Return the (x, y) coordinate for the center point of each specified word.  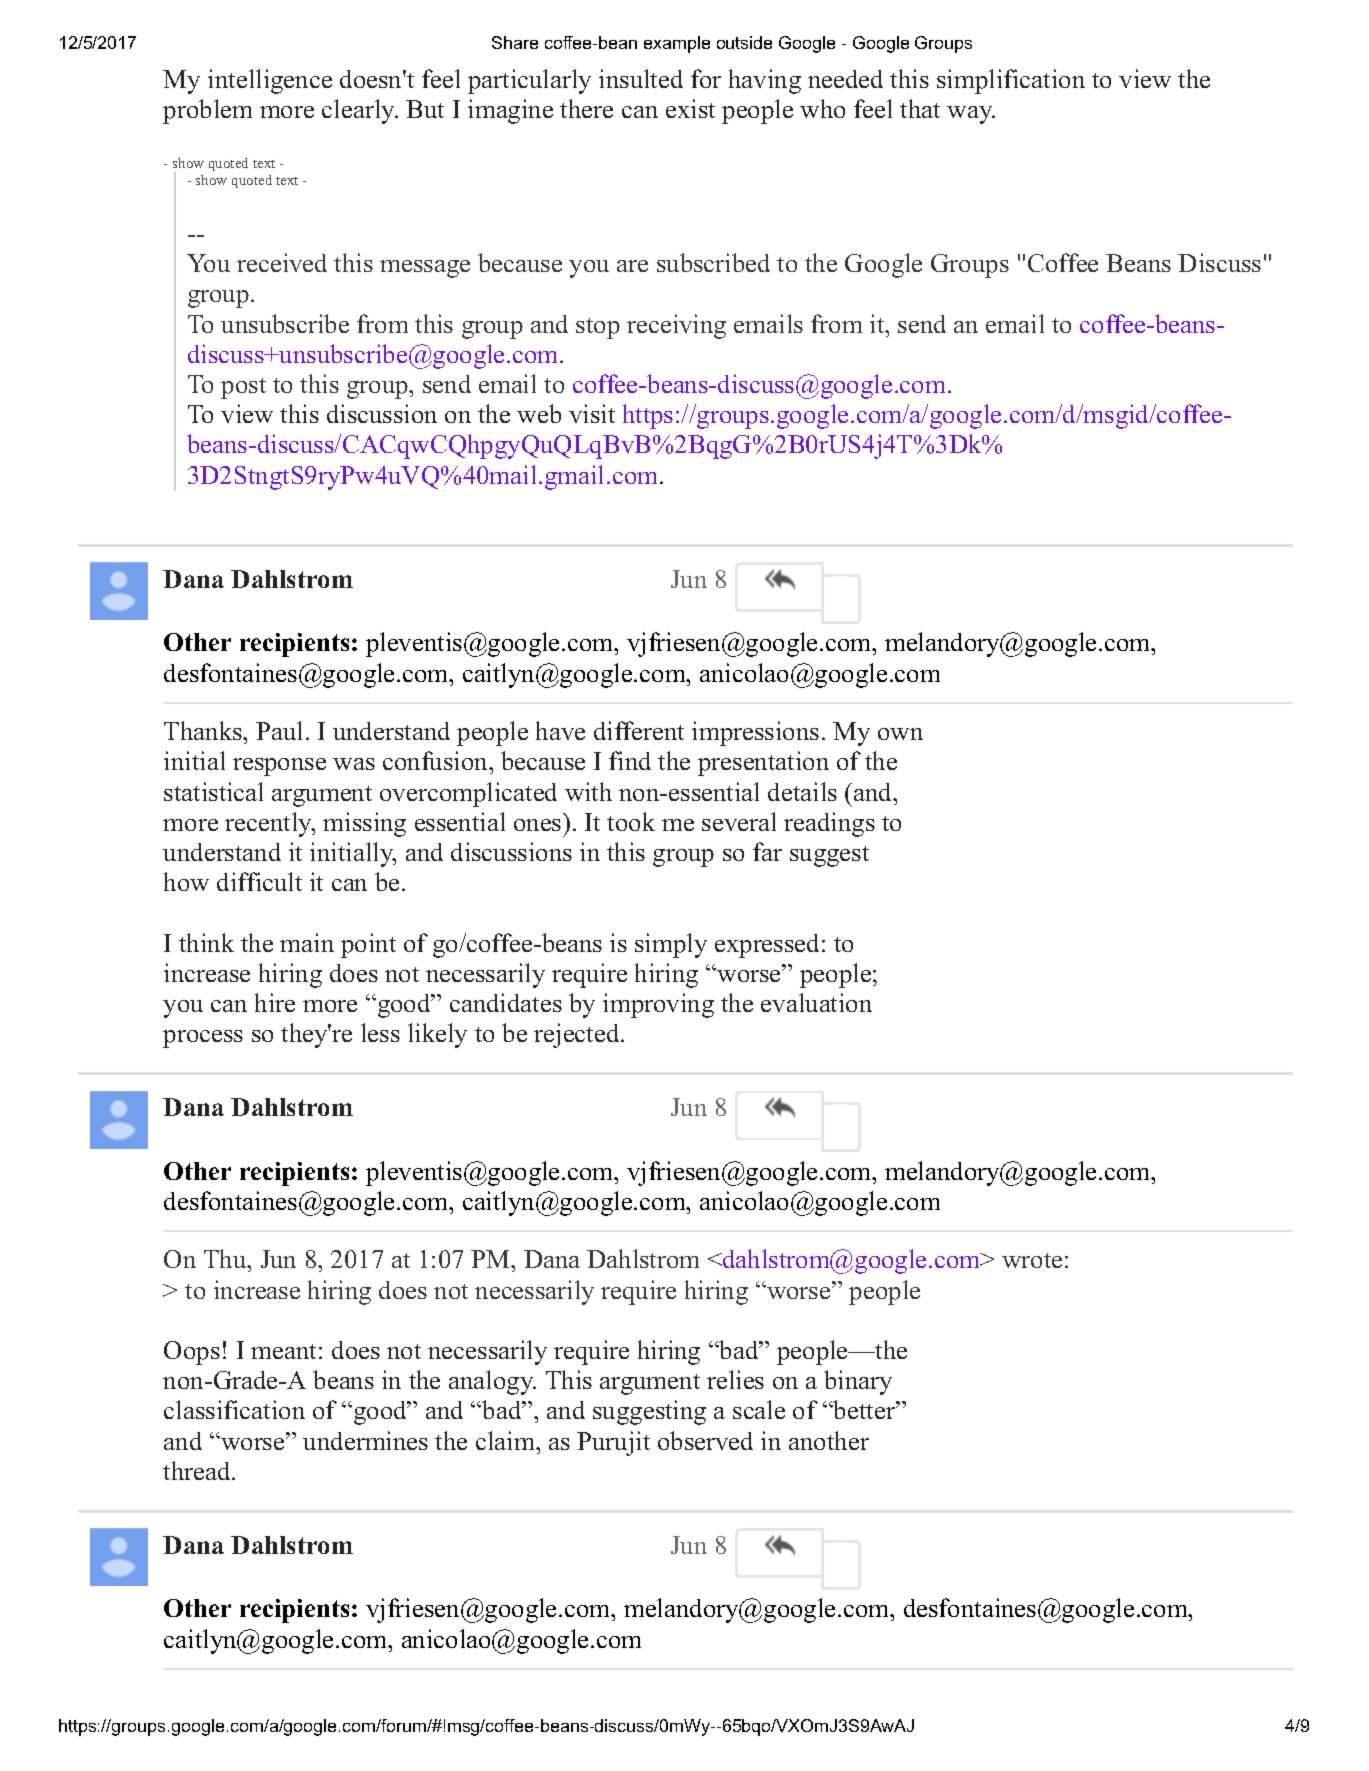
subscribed (713, 262)
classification (234, 1409)
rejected (578, 1035)
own (900, 734)
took (631, 821)
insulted (641, 78)
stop (598, 328)
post (243, 388)
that (920, 108)
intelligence (270, 81)
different (639, 730)
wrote (1032, 1260)
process (203, 1039)
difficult (259, 881)
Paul (279, 730)
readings (829, 824)
